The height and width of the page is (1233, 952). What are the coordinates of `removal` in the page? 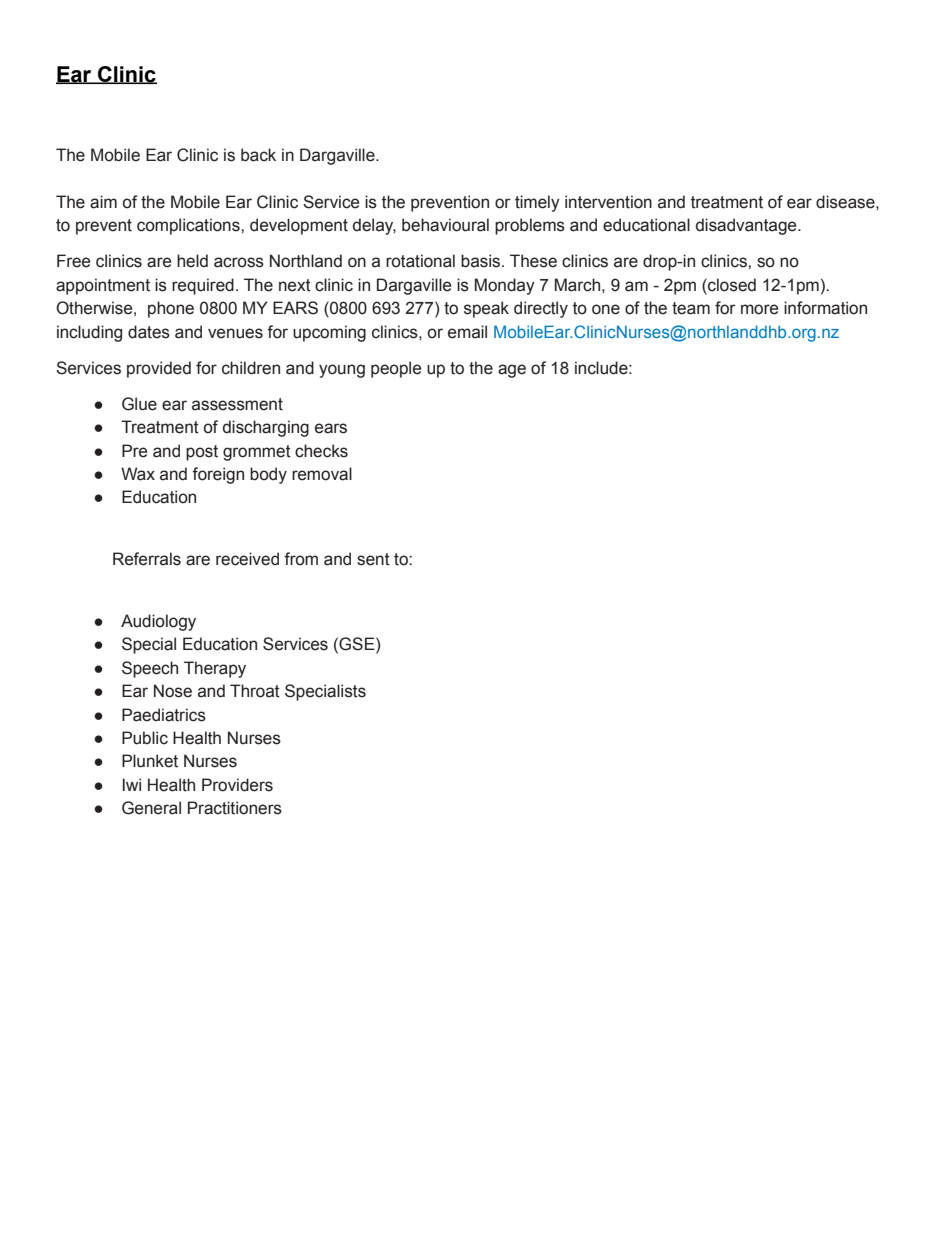 It's located at (322, 474).
